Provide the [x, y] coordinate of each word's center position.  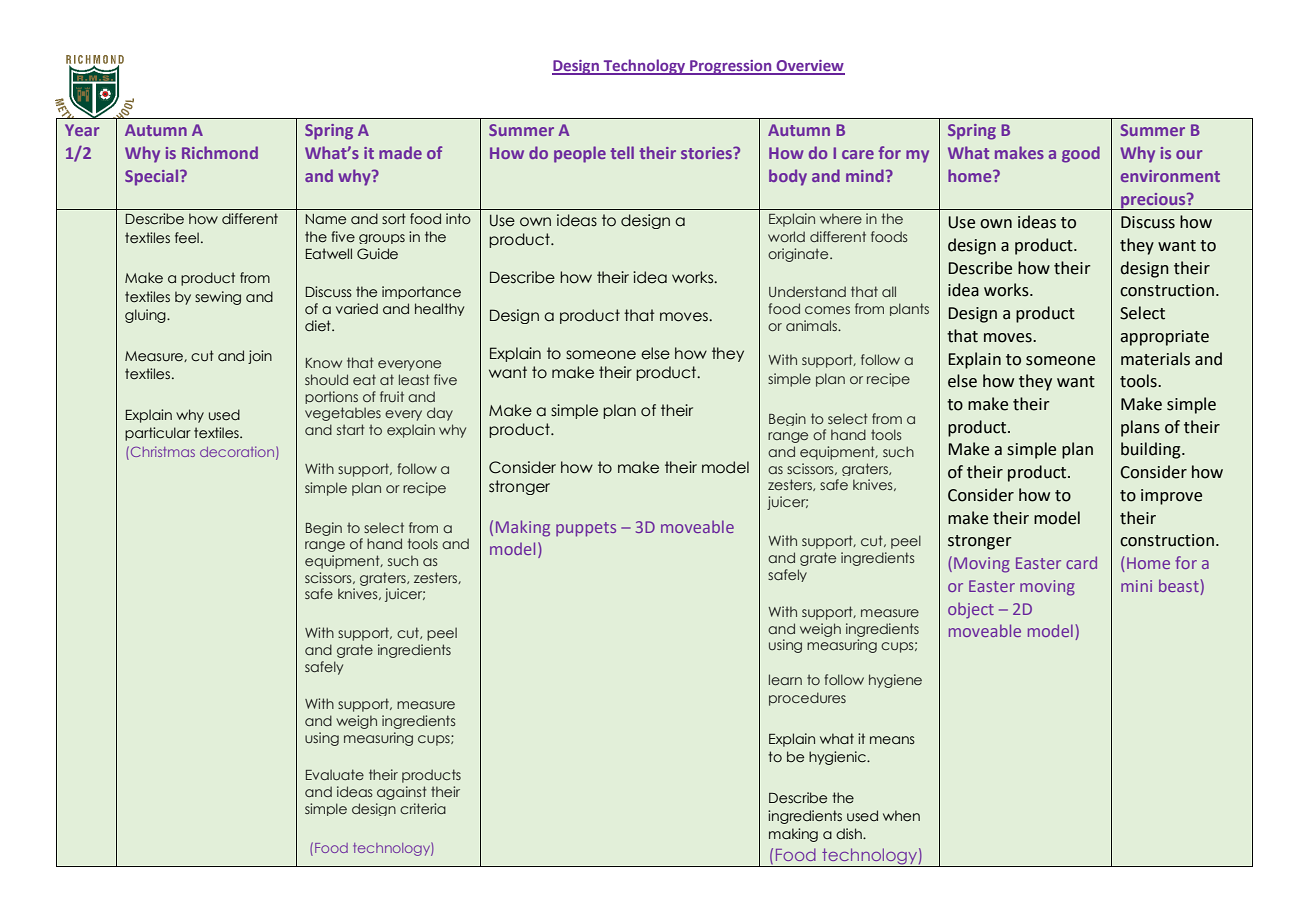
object [971, 610]
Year [82, 130]
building [1152, 450]
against [402, 793]
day [440, 414]
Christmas [161, 451]
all [889, 291]
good [1081, 154]
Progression [731, 67]
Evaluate [335, 774]
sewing [218, 298]
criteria [423, 808]
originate [799, 255]
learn [785, 679]
